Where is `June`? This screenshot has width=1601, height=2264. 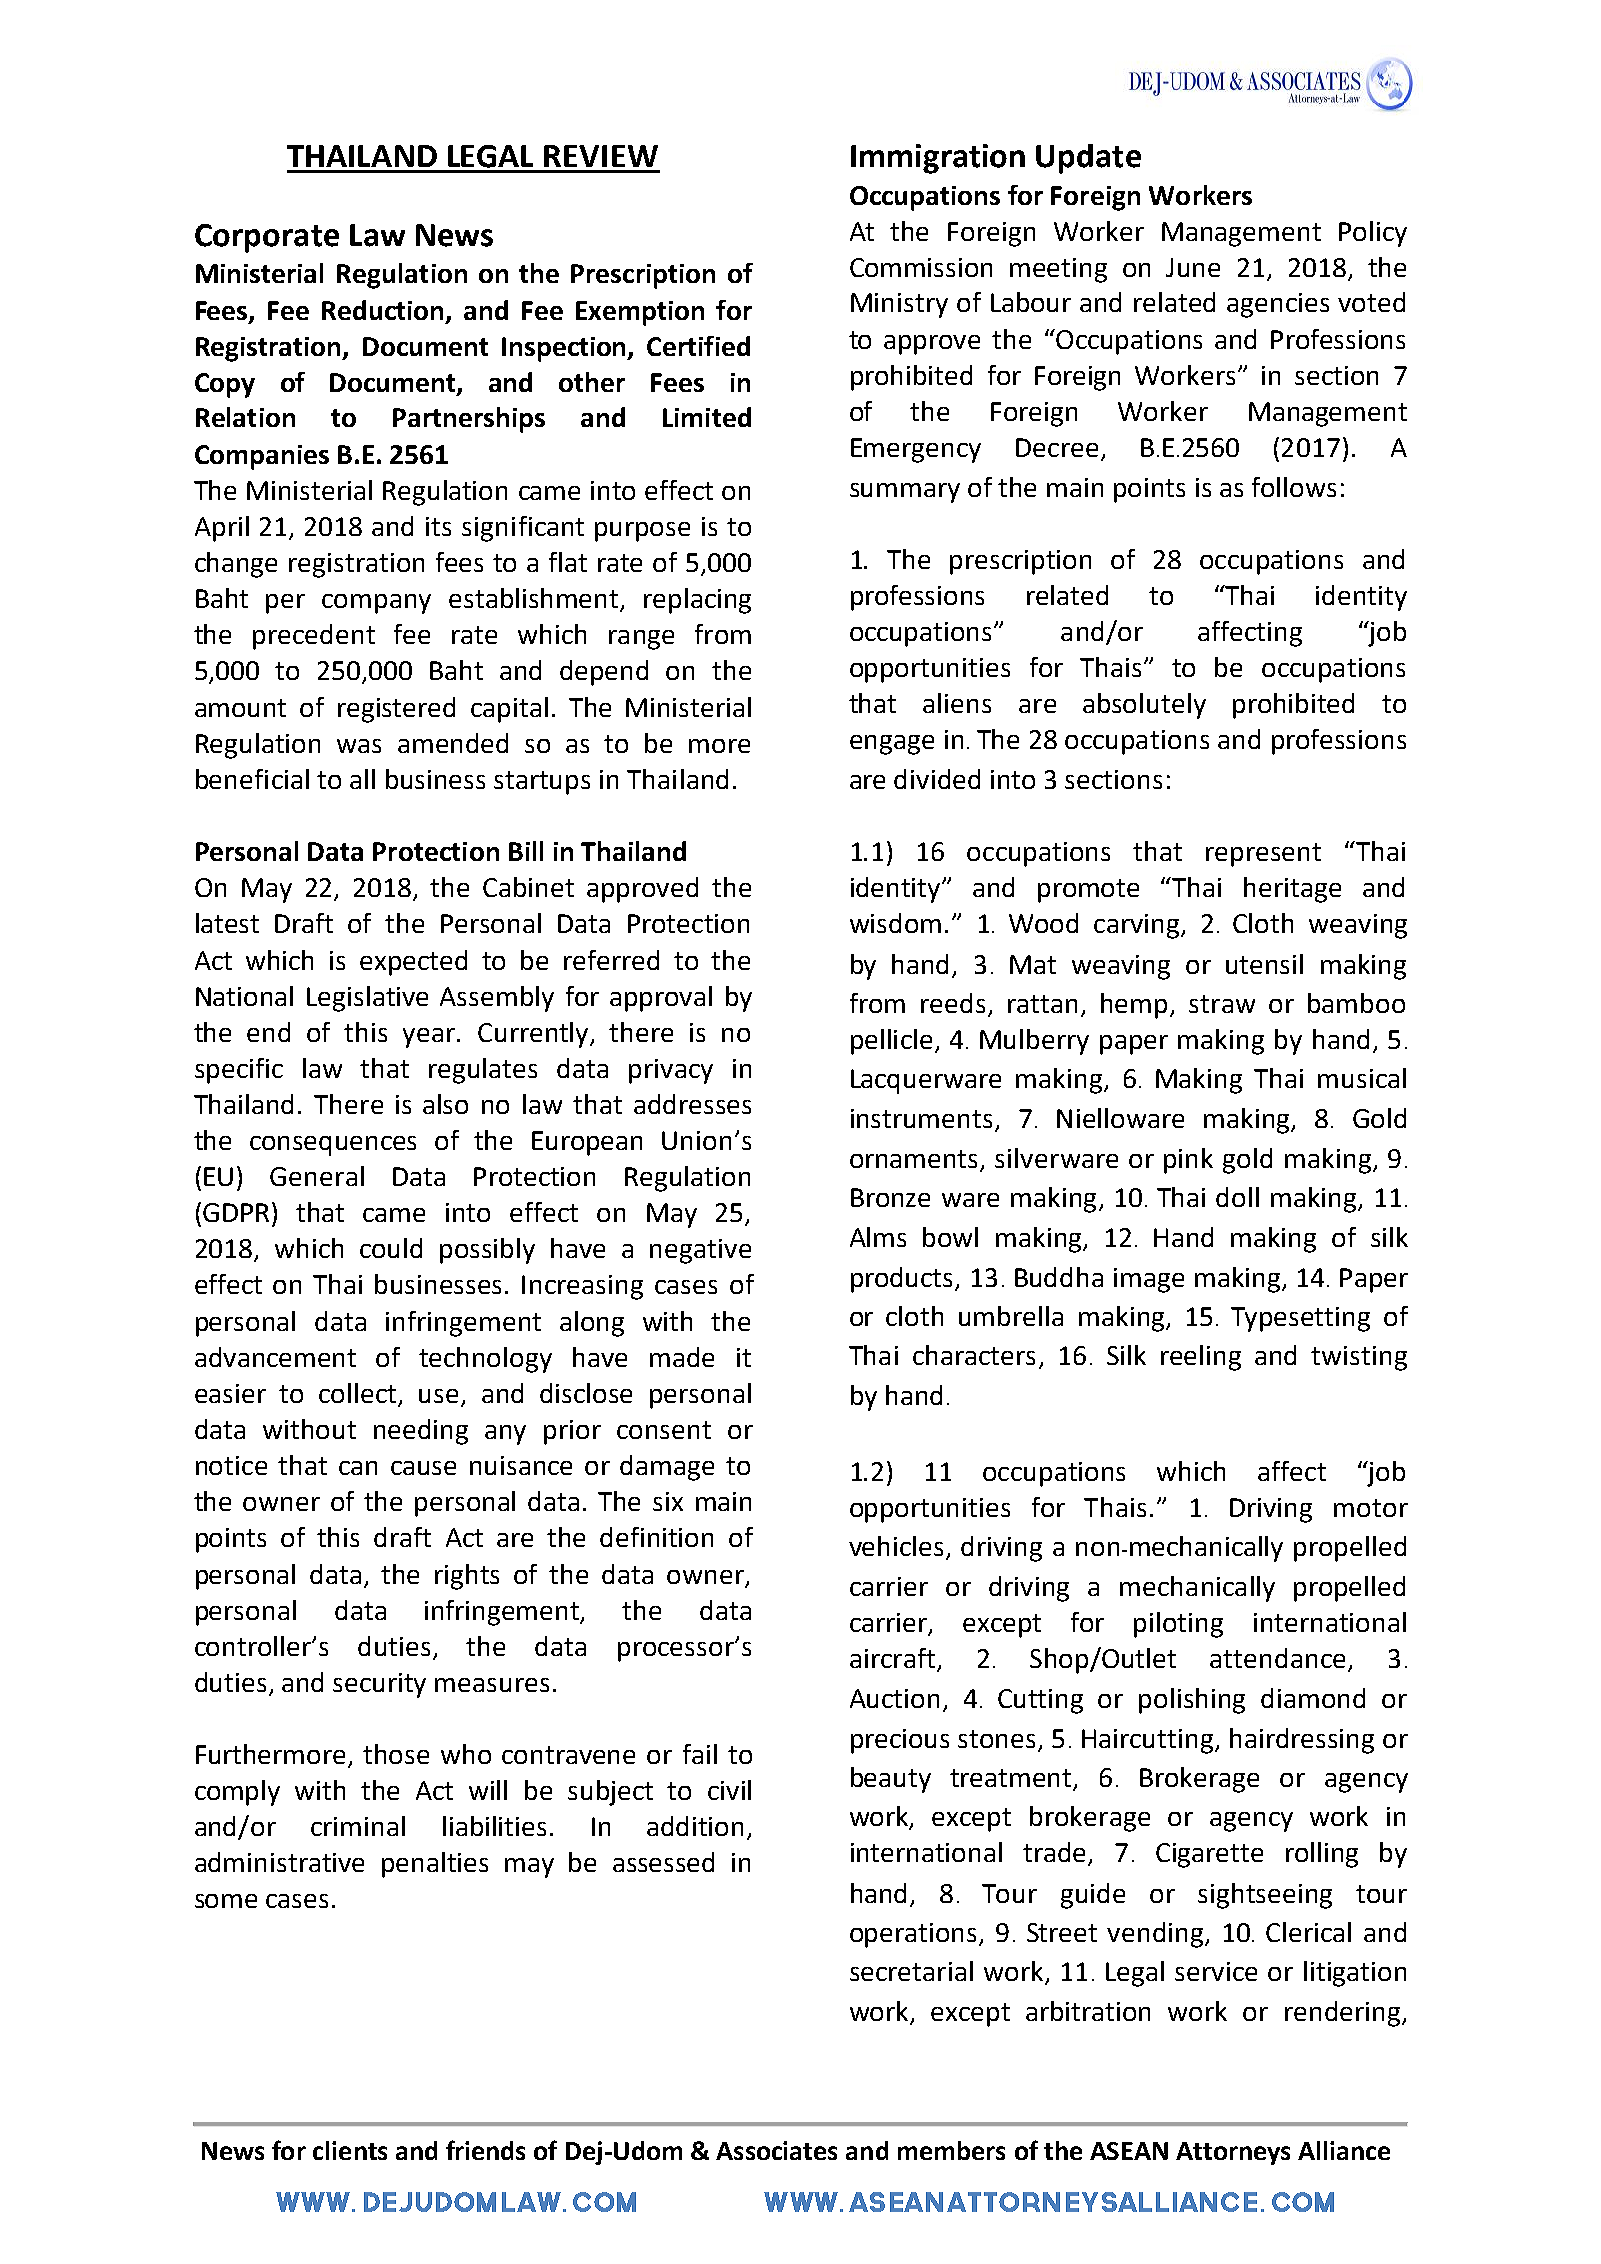 June is located at coordinates (1193, 267).
